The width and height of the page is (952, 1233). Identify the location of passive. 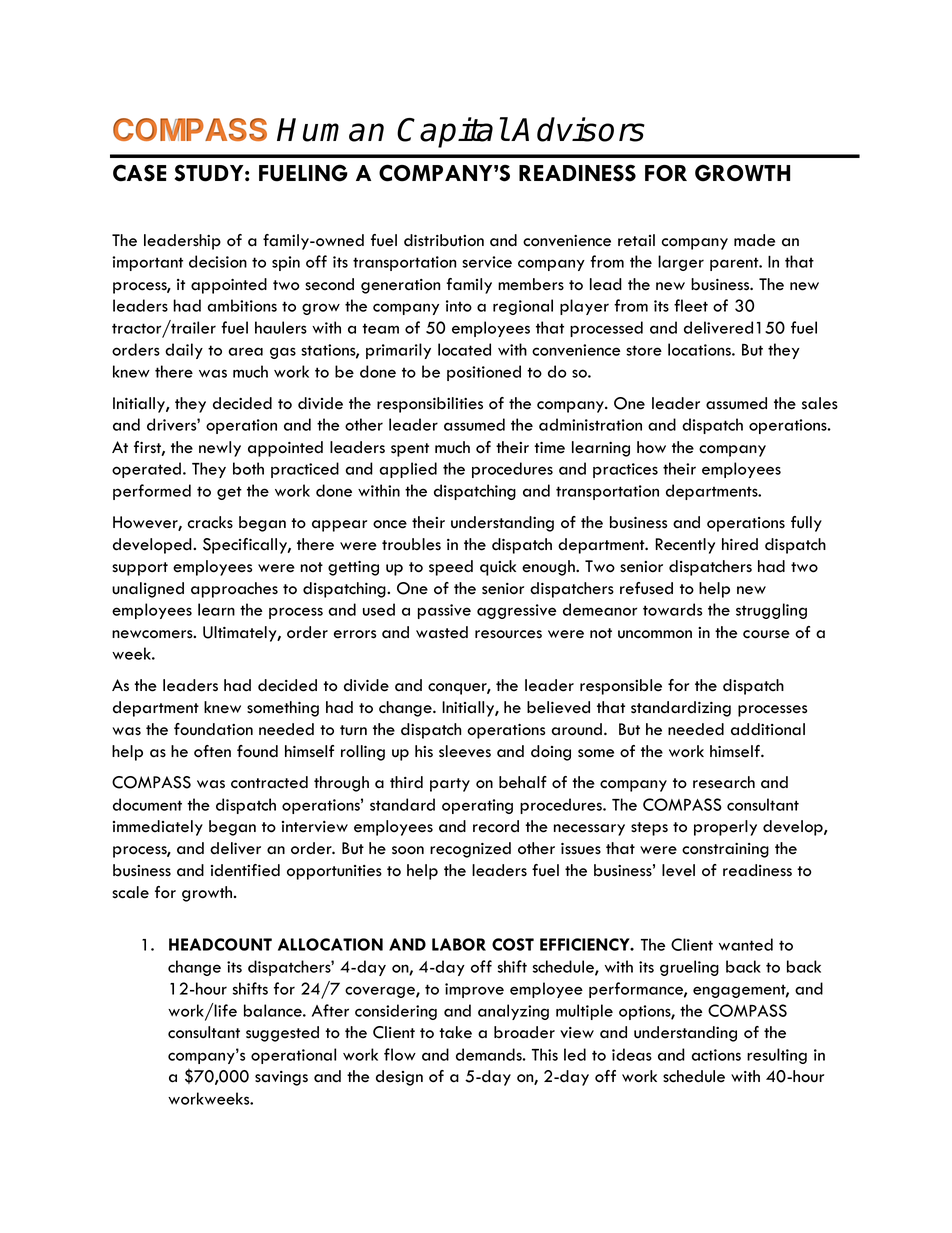
(444, 611).
